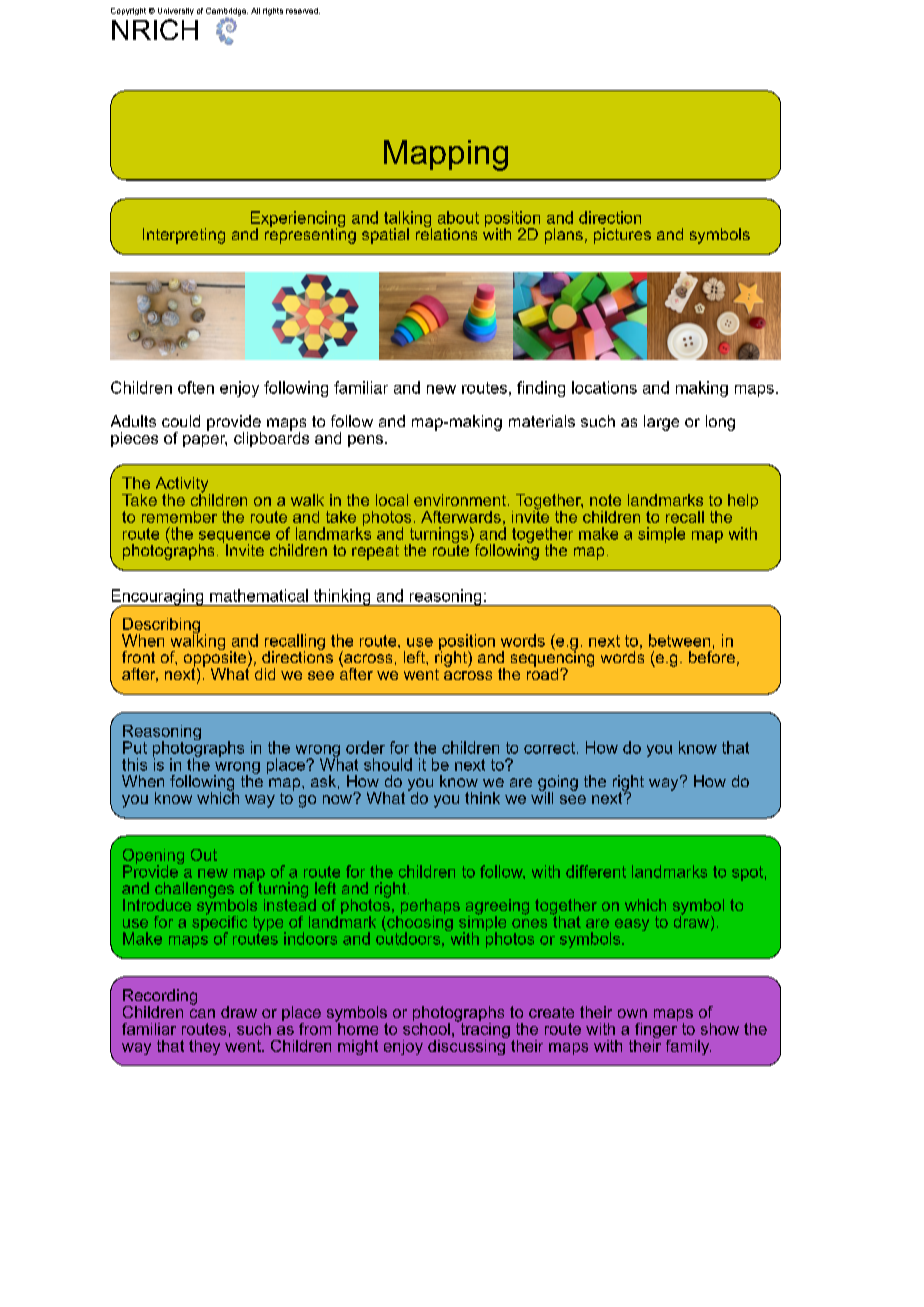 Image resolution: width=924 pixels, height=1307 pixels. I want to click on University, so click(176, 11).
